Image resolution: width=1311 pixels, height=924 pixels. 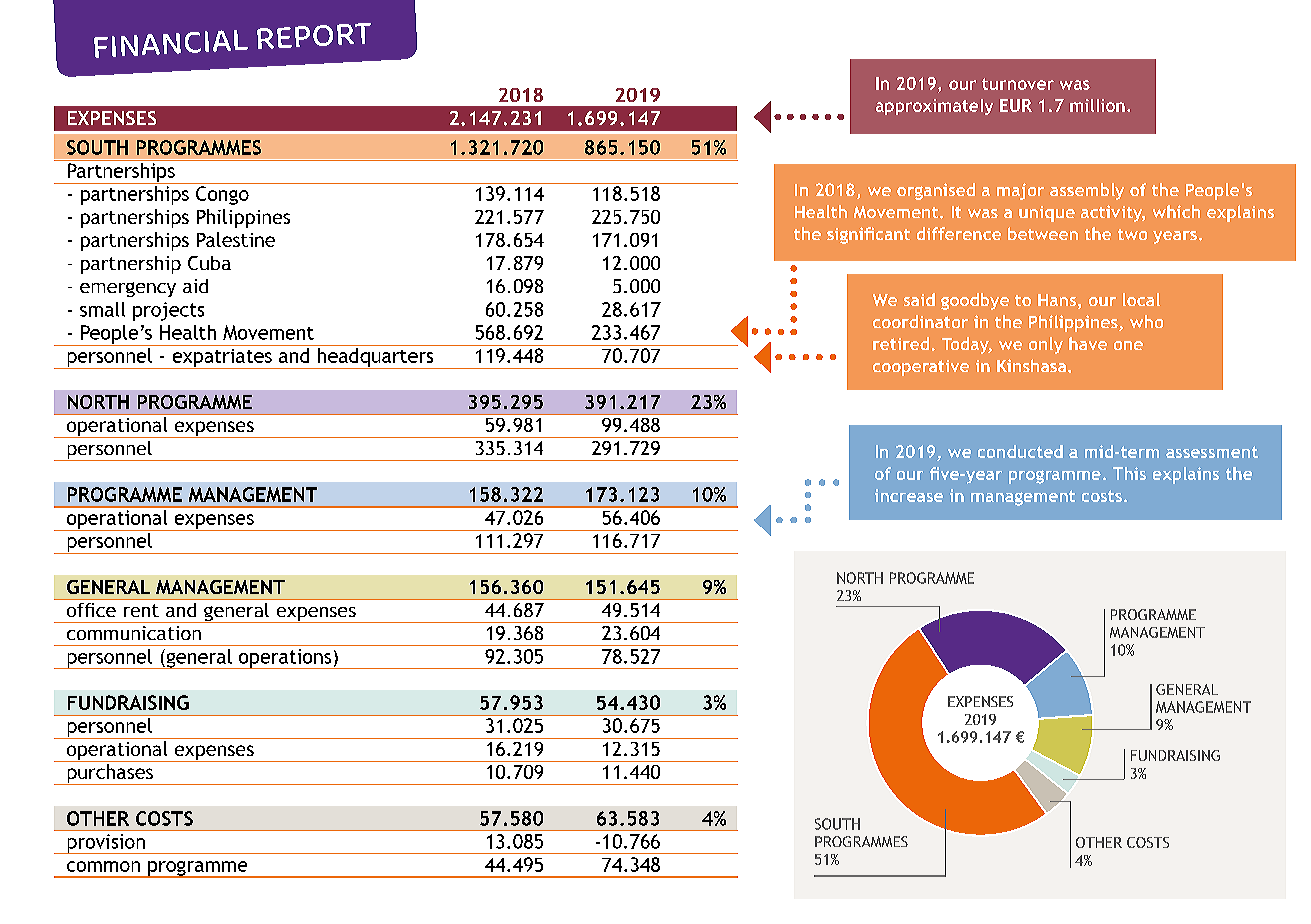 What do you see at coordinates (222, 359) in the screenshot?
I see `expatriates` at bounding box center [222, 359].
